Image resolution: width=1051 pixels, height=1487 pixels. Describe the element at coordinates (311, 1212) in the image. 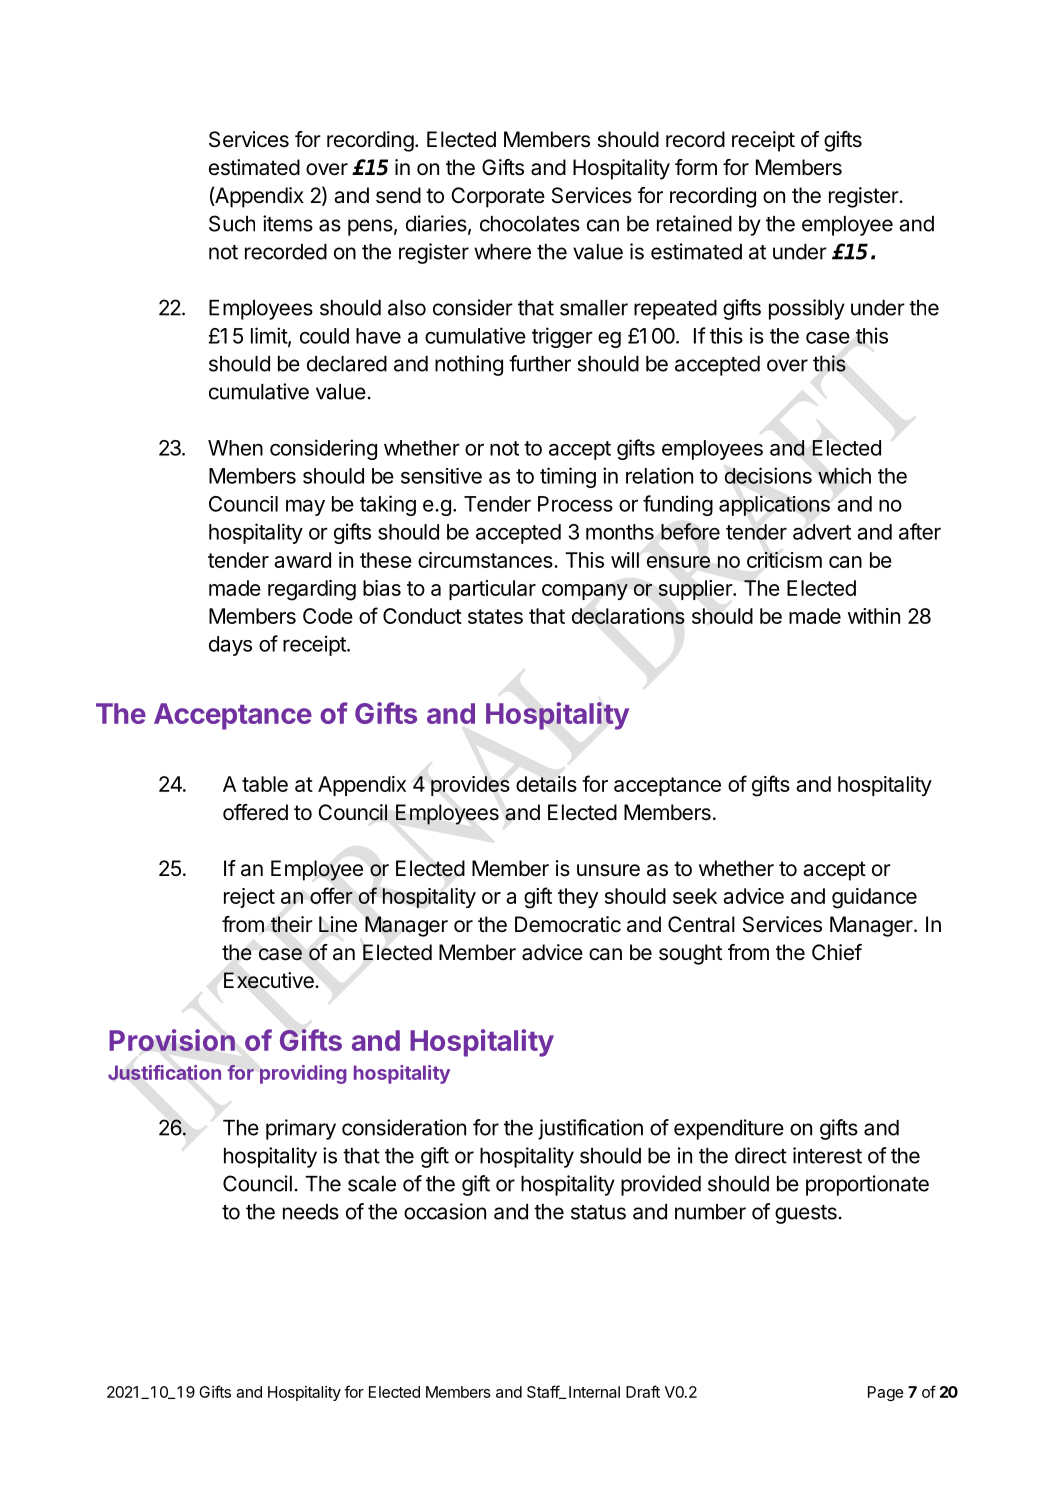

I see `needs` at that location.
